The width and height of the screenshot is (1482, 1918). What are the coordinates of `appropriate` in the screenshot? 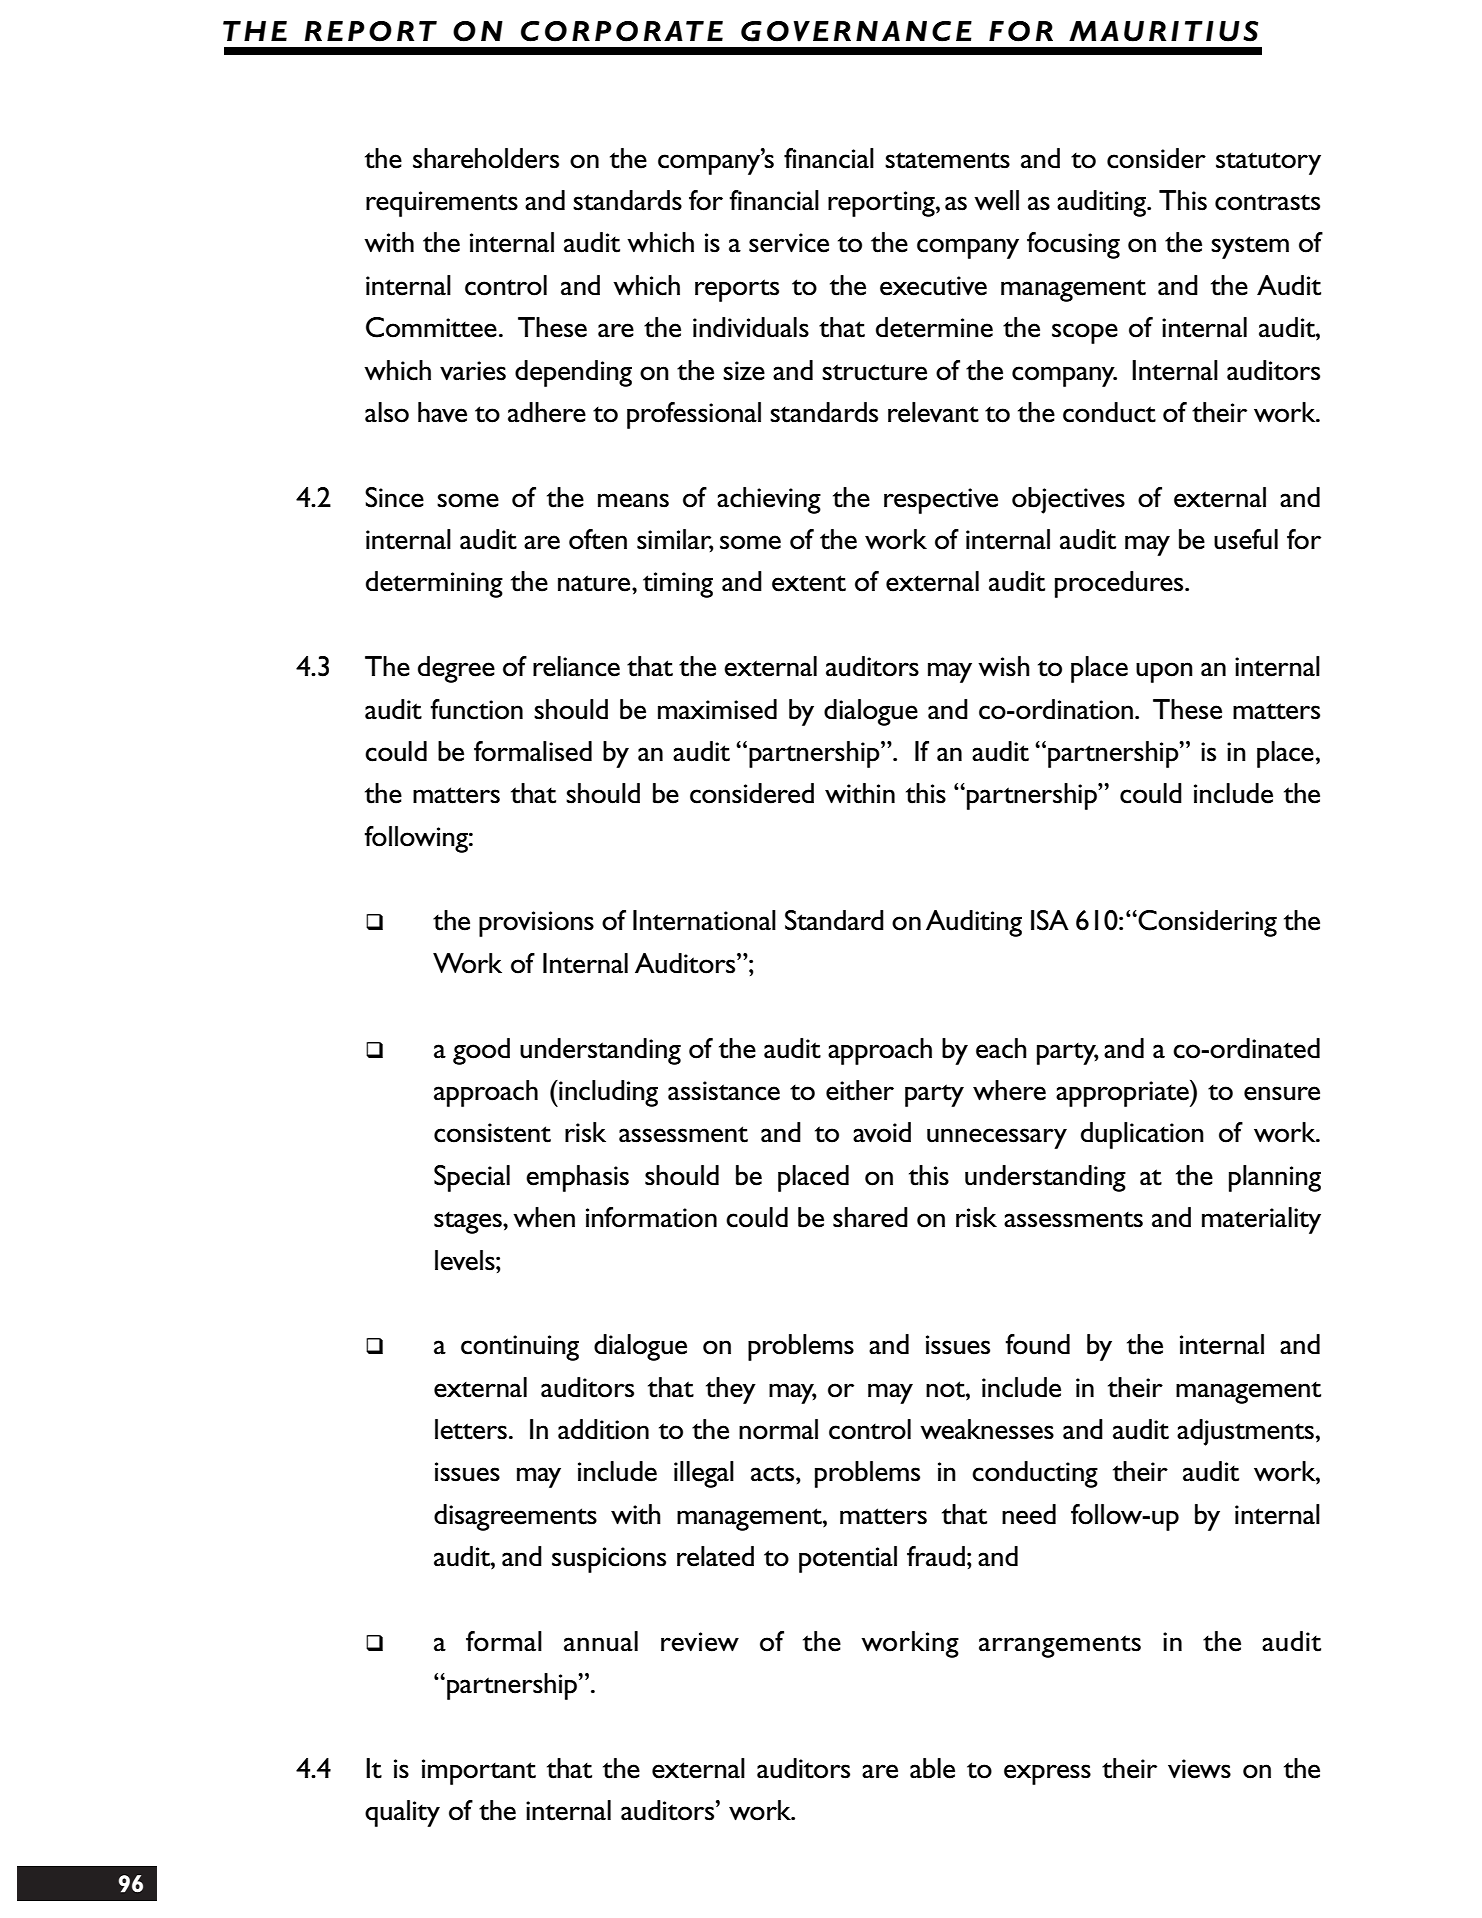 It's located at (1123, 1093).
